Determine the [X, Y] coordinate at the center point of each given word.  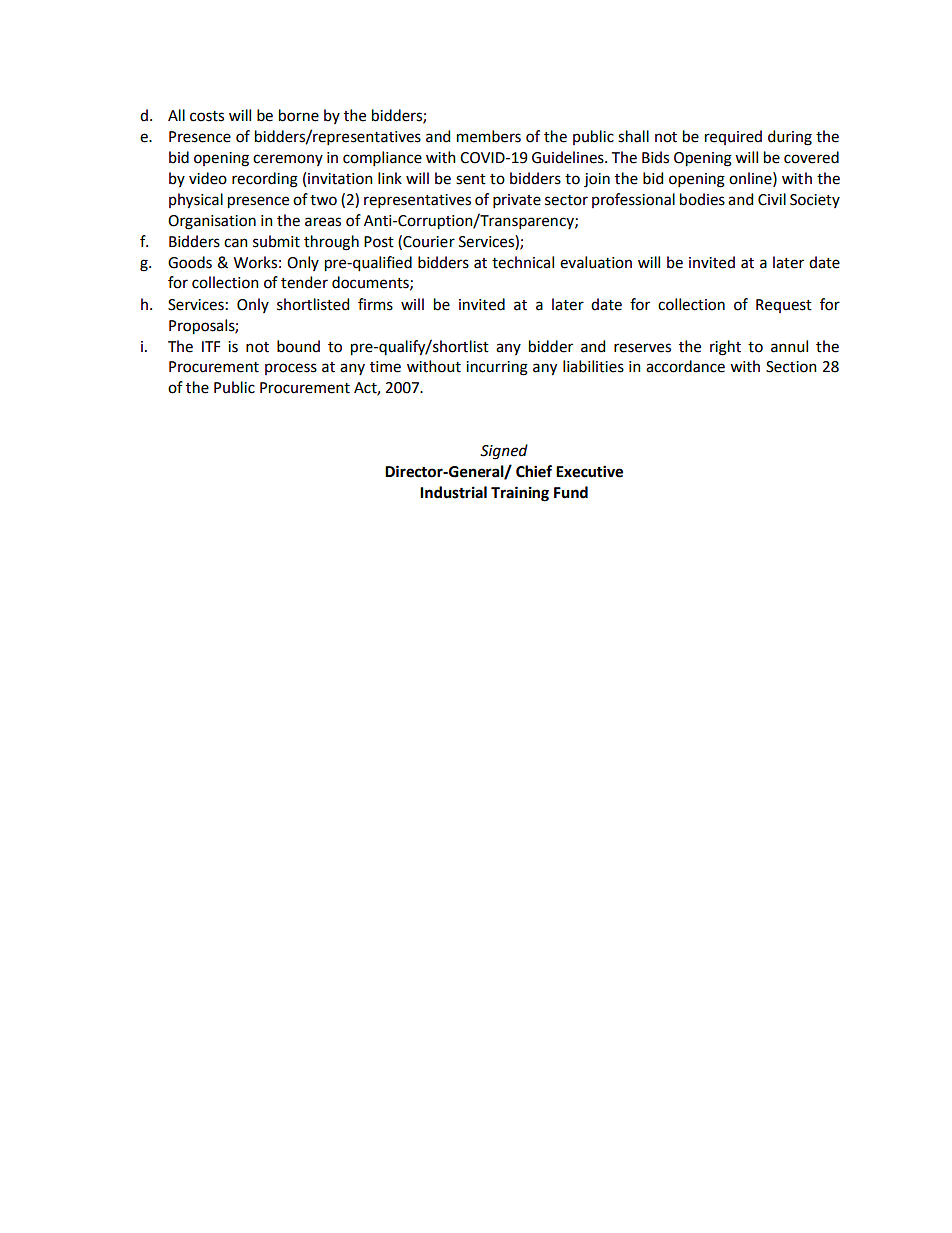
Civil [772, 199]
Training [520, 494]
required [733, 137]
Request [784, 306]
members [489, 136]
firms [375, 304]
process [291, 369]
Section [791, 367]
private [517, 201]
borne [299, 115]
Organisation [212, 222]
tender [304, 282]
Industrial [453, 492]
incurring [497, 368]
